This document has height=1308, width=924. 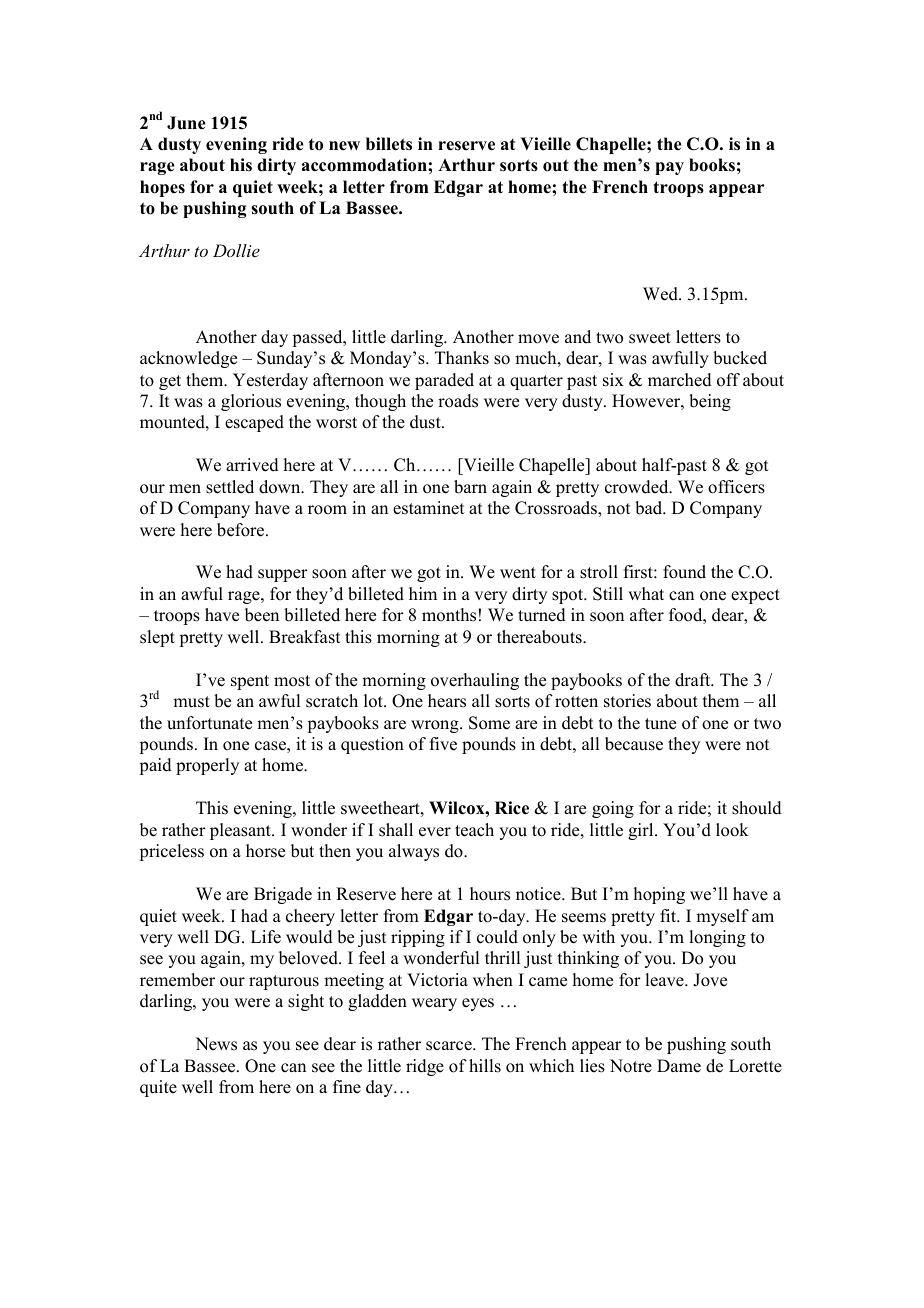 What do you see at coordinates (186, 123) in the document?
I see `June` at bounding box center [186, 123].
